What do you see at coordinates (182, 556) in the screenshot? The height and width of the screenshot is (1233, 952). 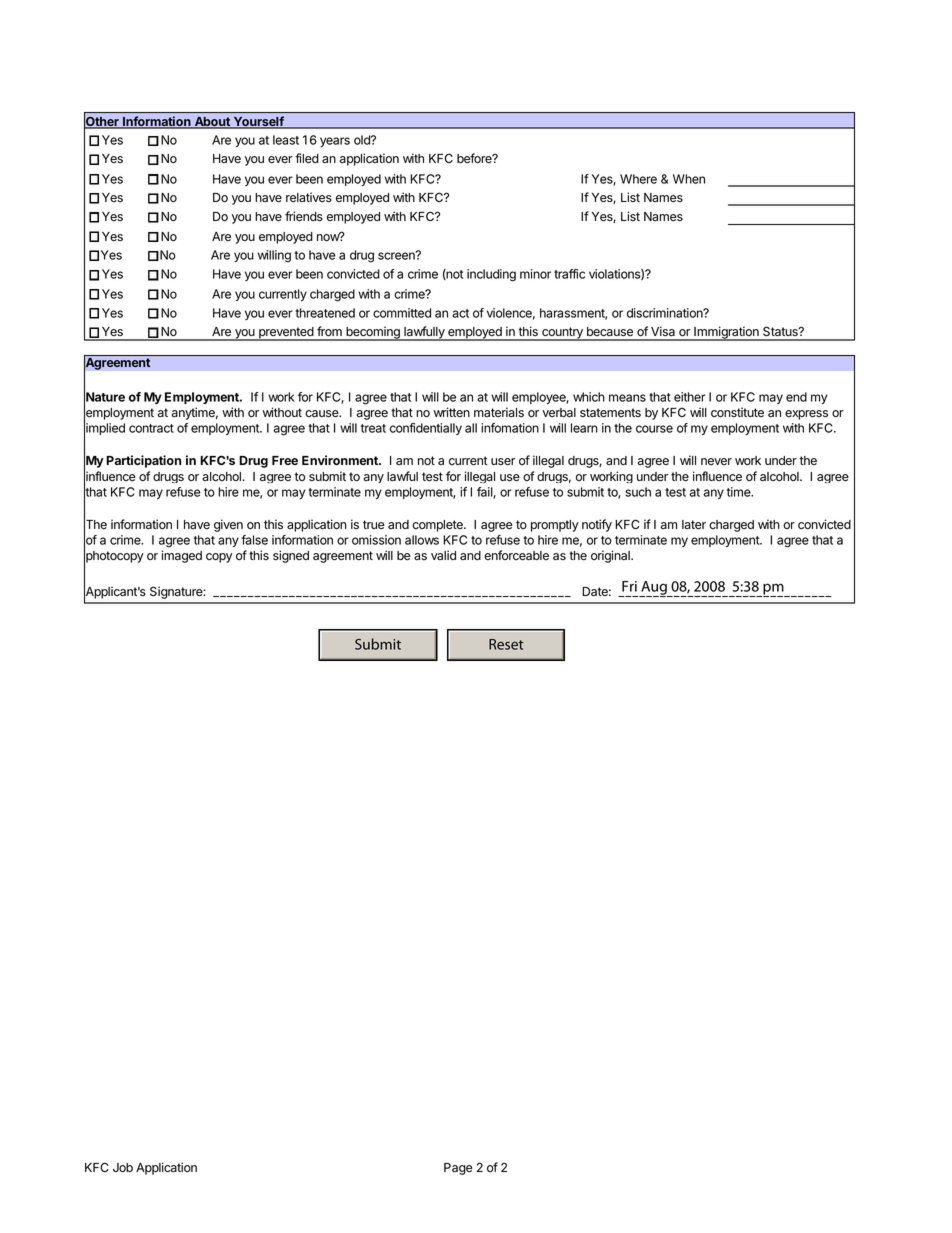 I see `imaged` at bounding box center [182, 556].
